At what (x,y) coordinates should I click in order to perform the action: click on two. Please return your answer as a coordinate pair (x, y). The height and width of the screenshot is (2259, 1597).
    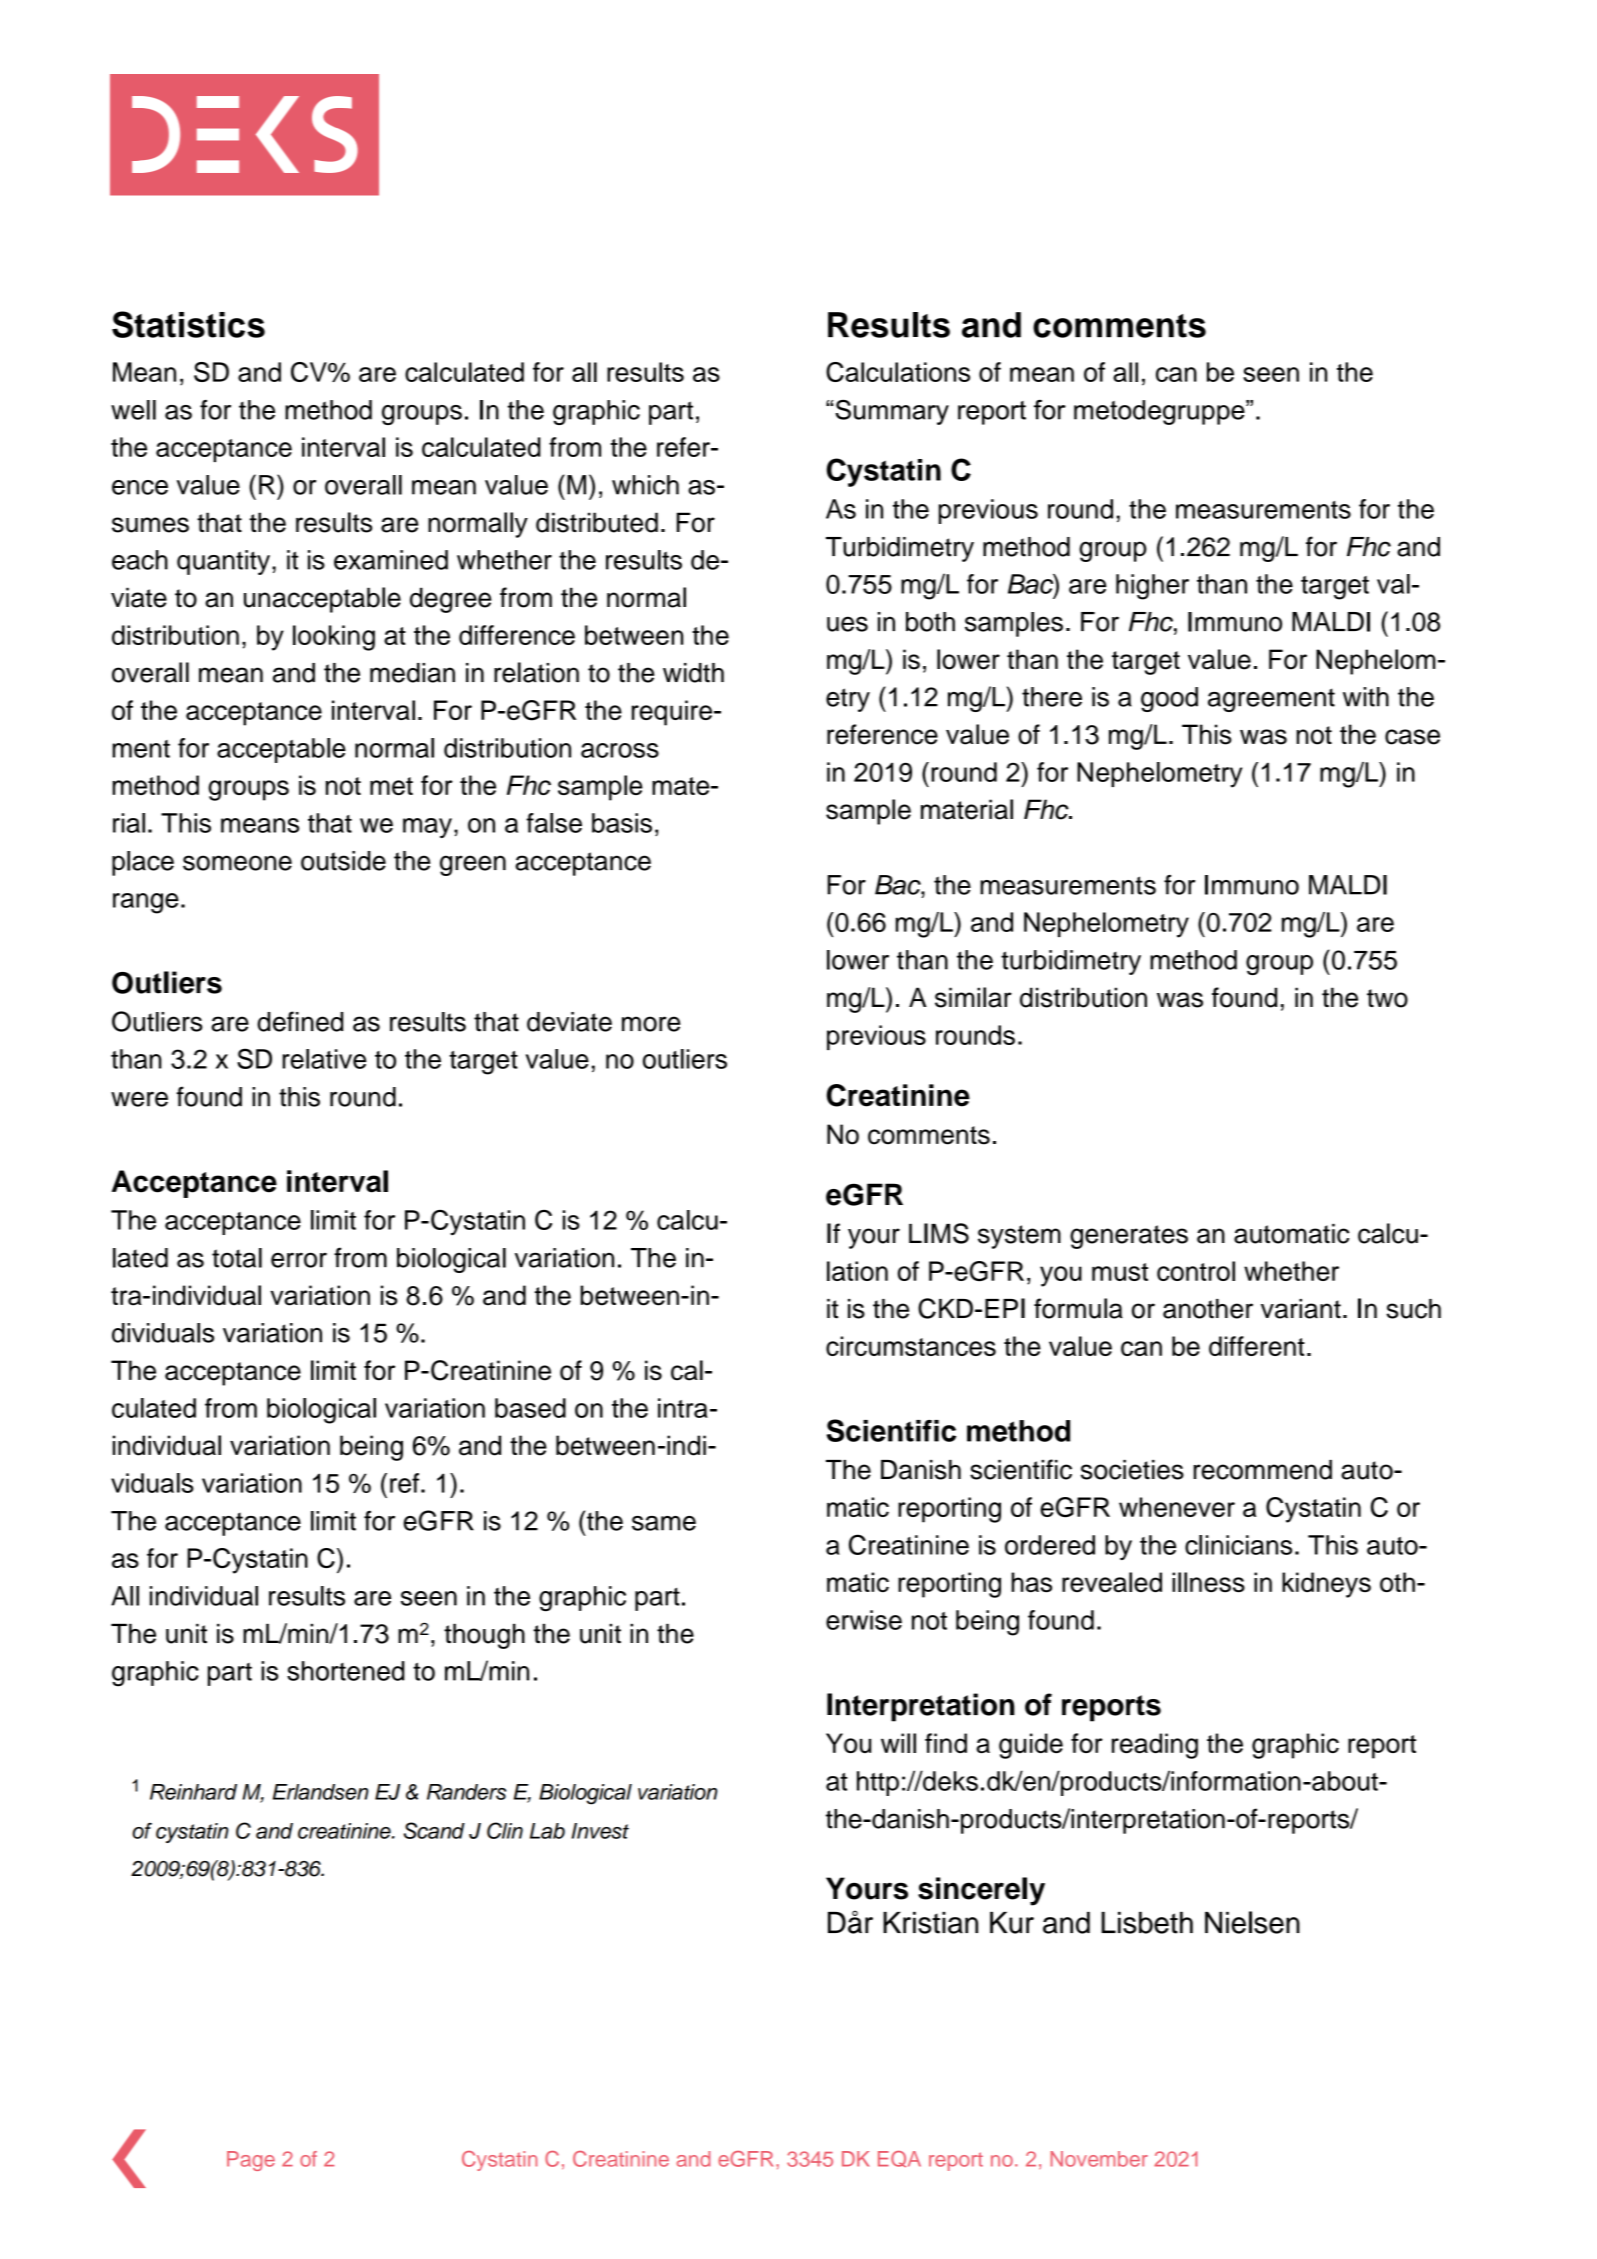
    Looking at the image, I should click on (1387, 998).
